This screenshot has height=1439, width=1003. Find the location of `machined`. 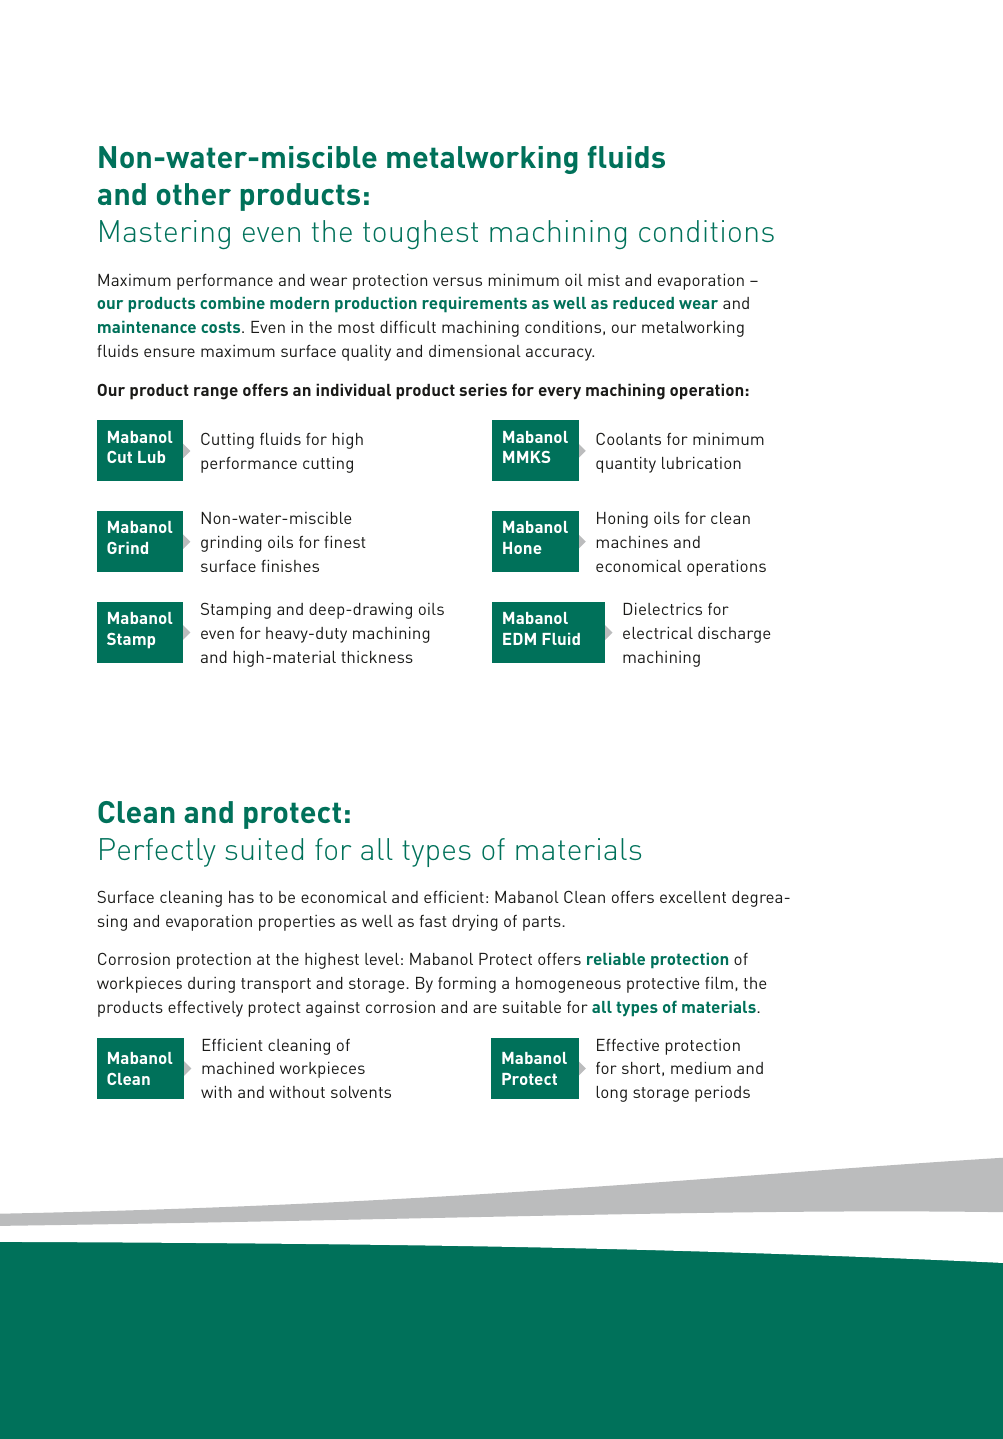

machined is located at coordinates (238, 1068).
